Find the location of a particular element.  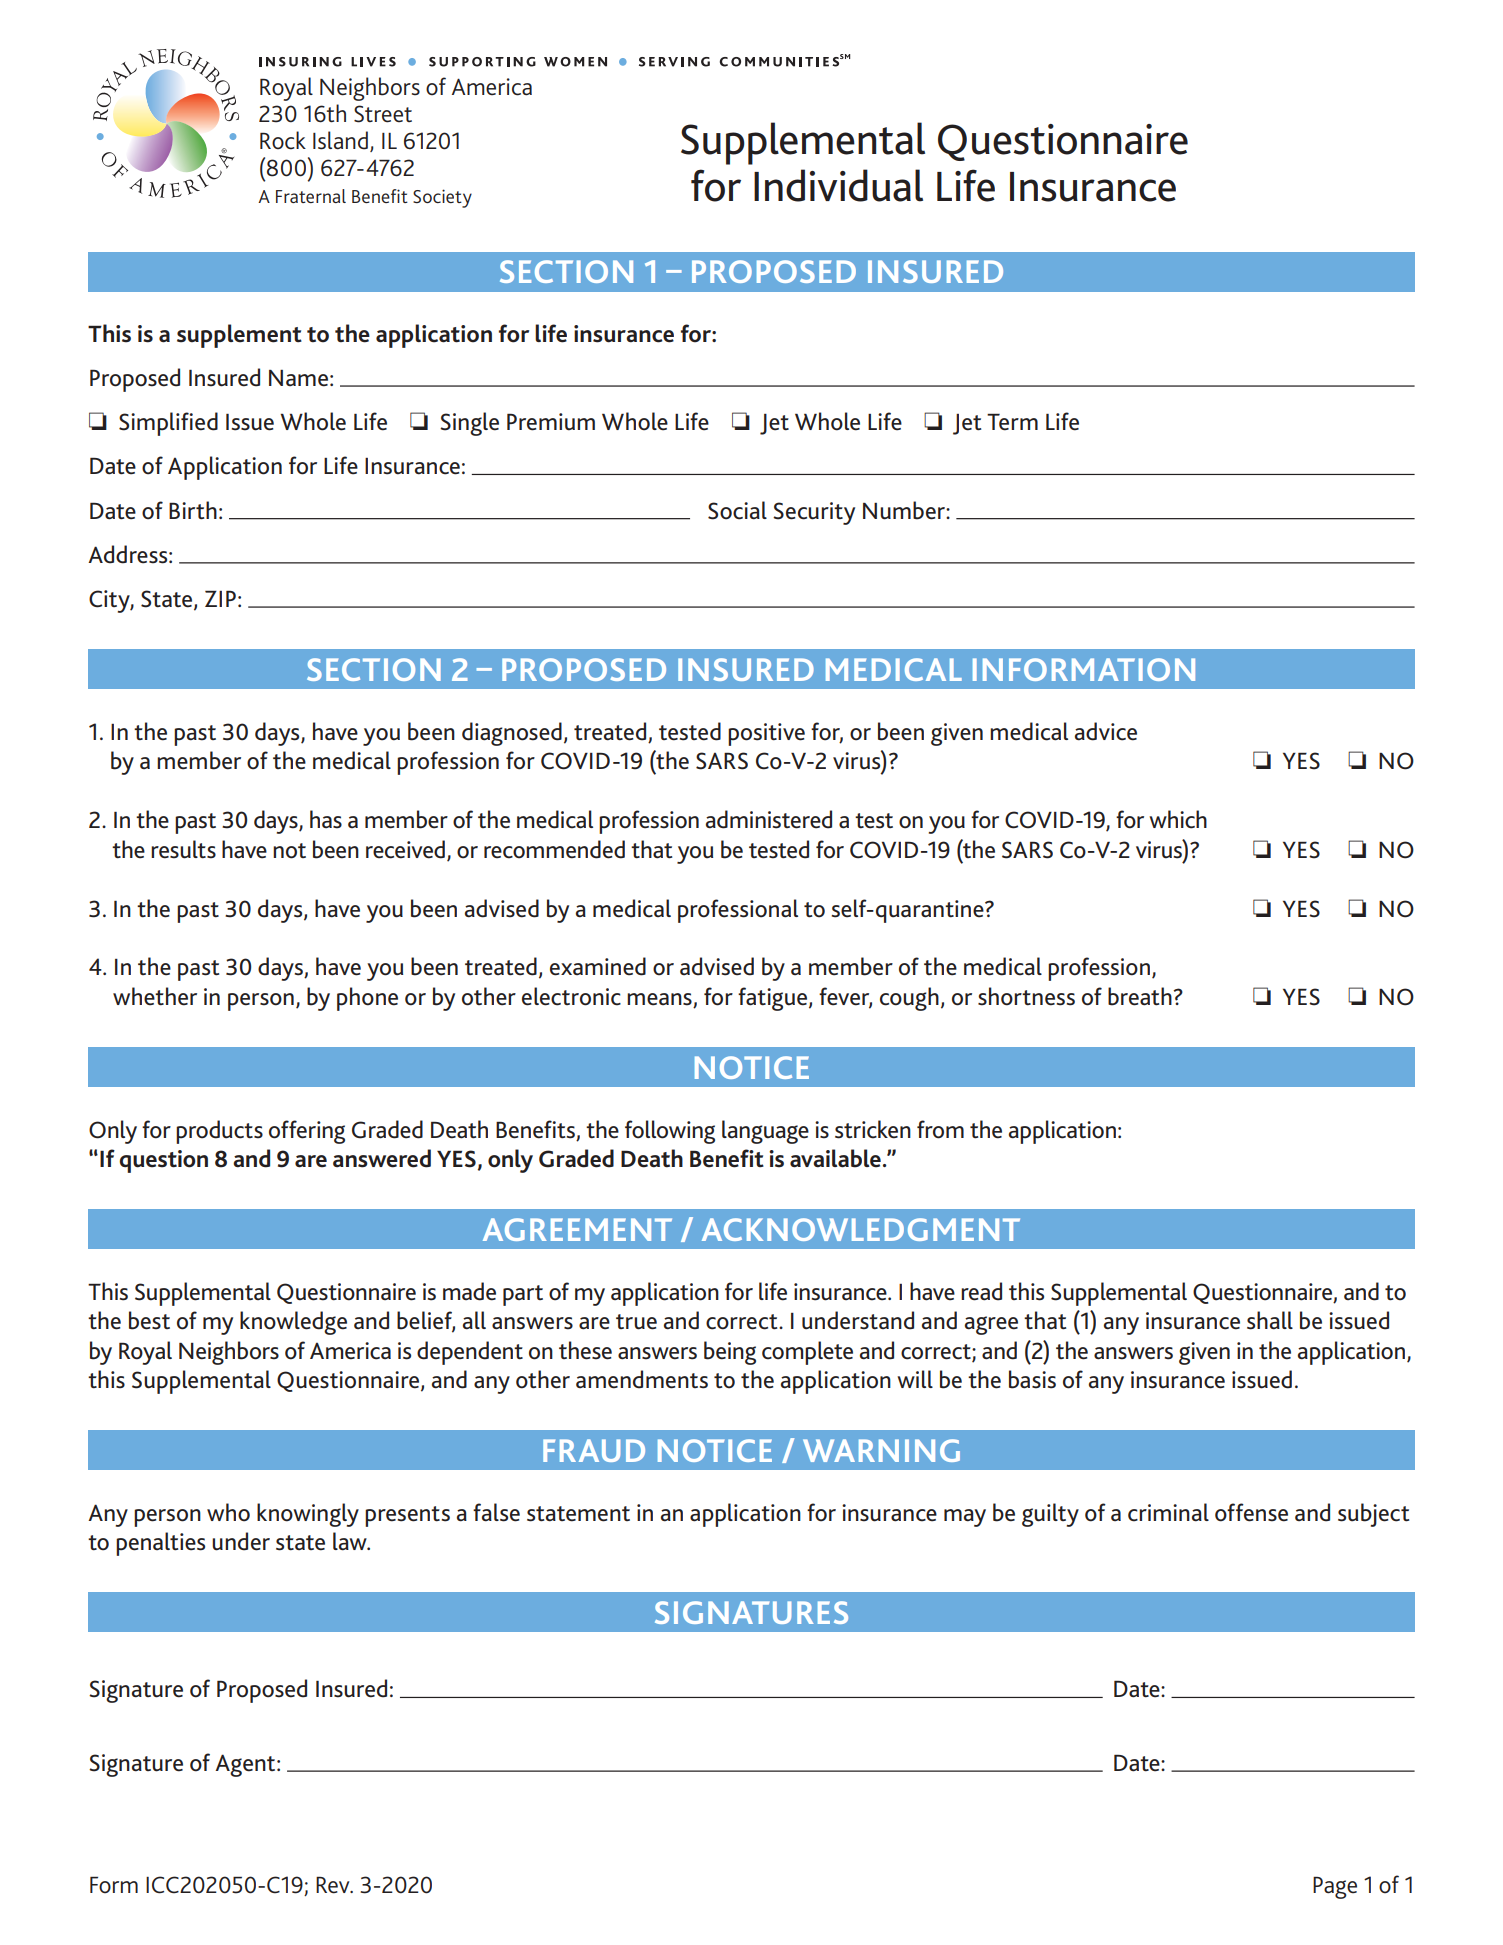

Rock is located at coordinates (283, 140).
